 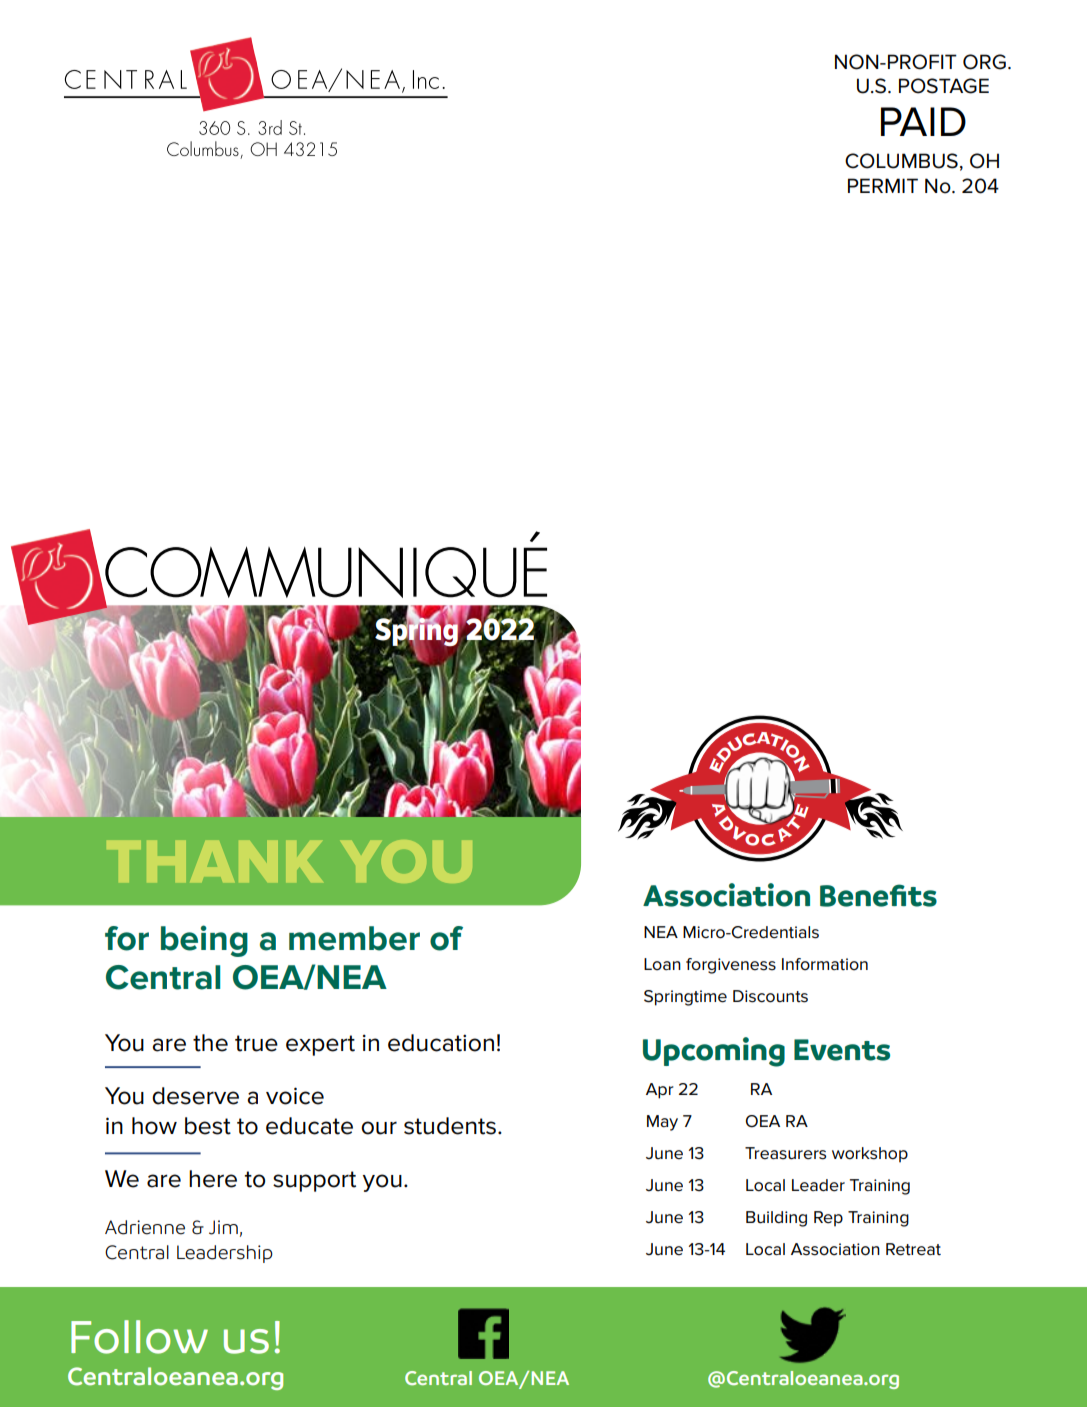 I want to click on Benefits, so click(x=878, y=895).
